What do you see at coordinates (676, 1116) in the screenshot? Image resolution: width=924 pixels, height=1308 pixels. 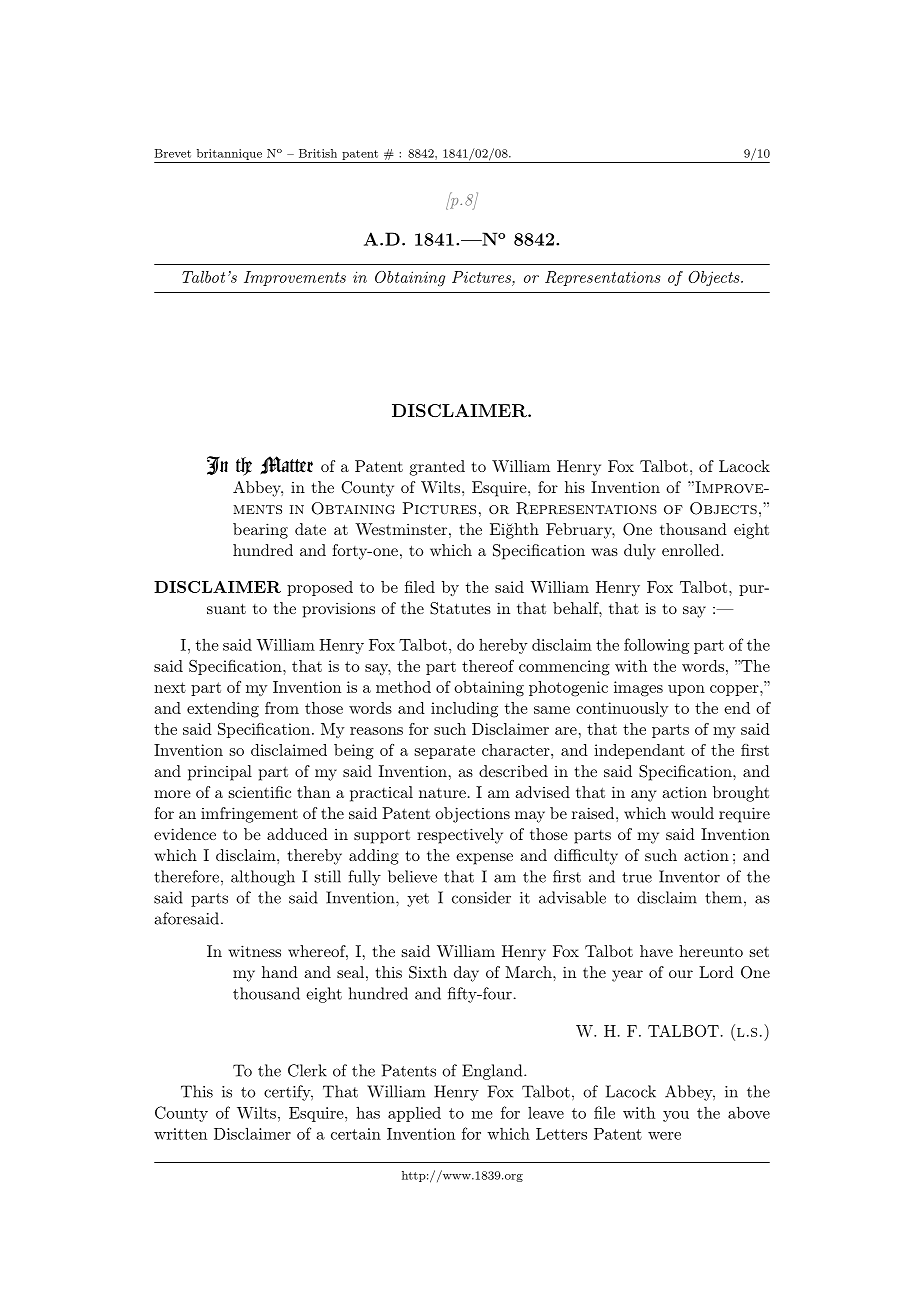 I see `you` at bounding box center [676, 1116].
